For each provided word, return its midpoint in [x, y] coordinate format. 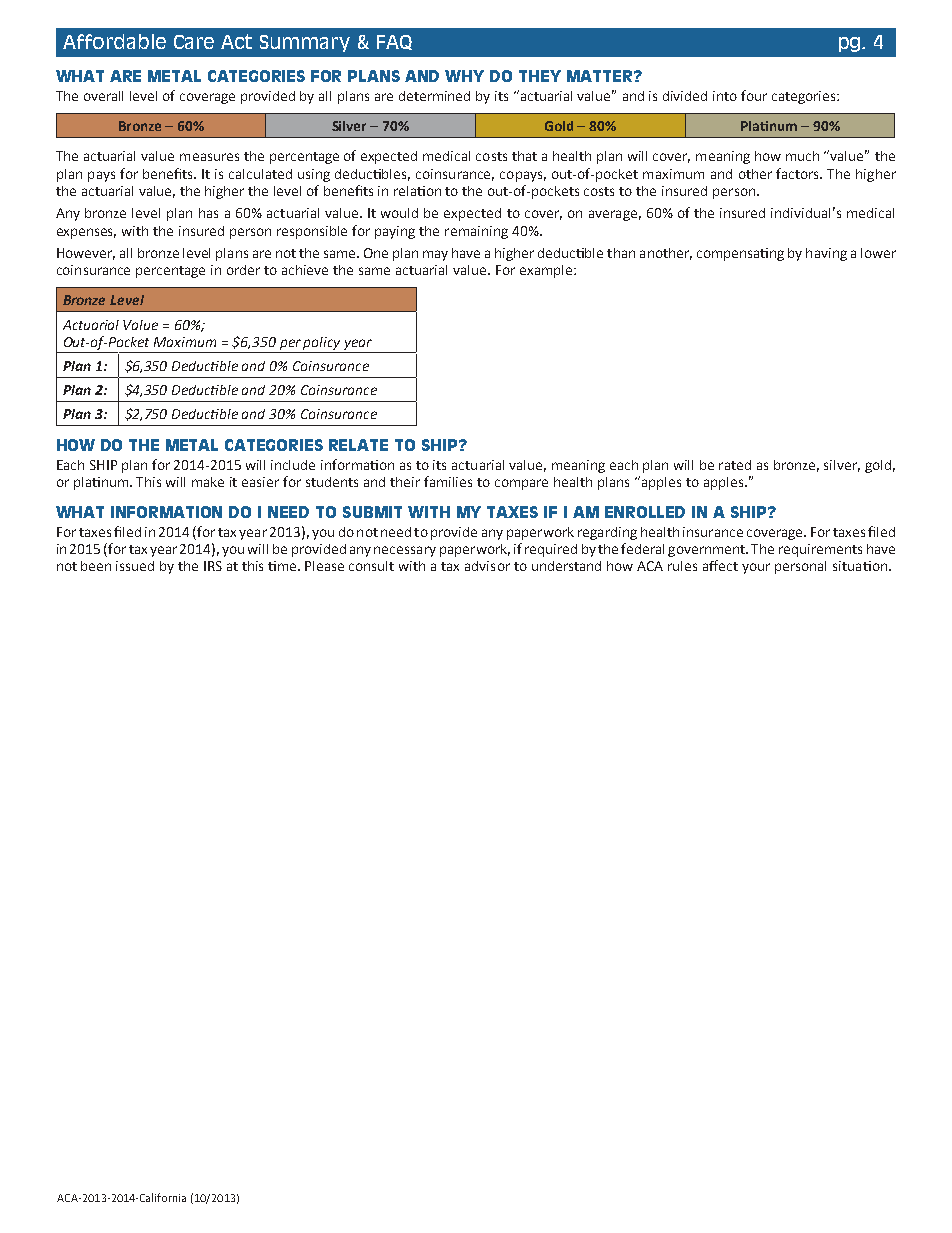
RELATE [358, 445]
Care [194, 42]
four [754, 95]
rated [735, 465]
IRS [213, 566]
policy [321, 343]
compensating [740, 254]
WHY [464, 76]
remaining [476, 232]
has [208, 213]
